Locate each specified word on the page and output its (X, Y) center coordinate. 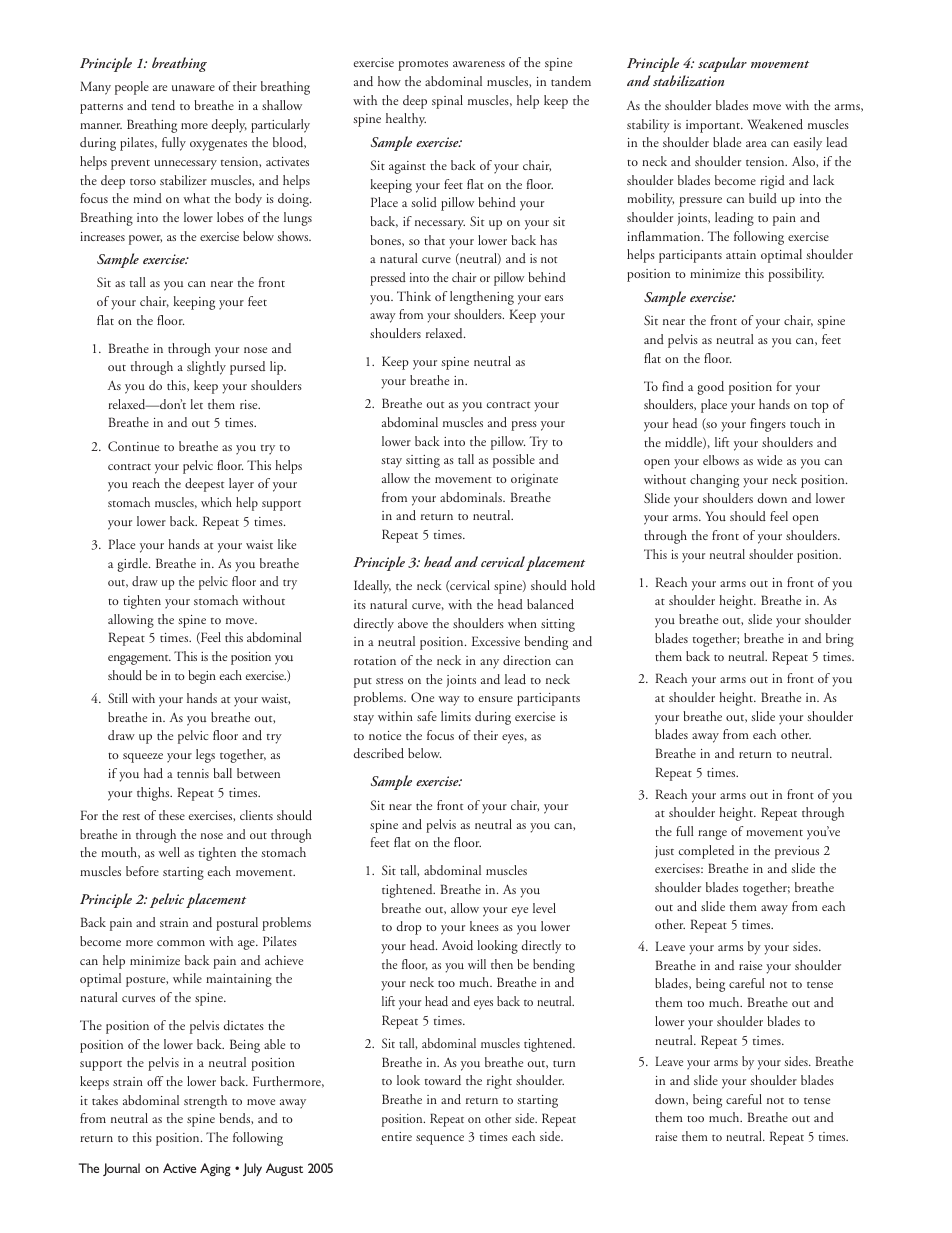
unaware (193, 88)
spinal (447, 102)
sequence (440, 1140)
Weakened (775, 124)
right (499, 1082)
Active (179, 1168)
